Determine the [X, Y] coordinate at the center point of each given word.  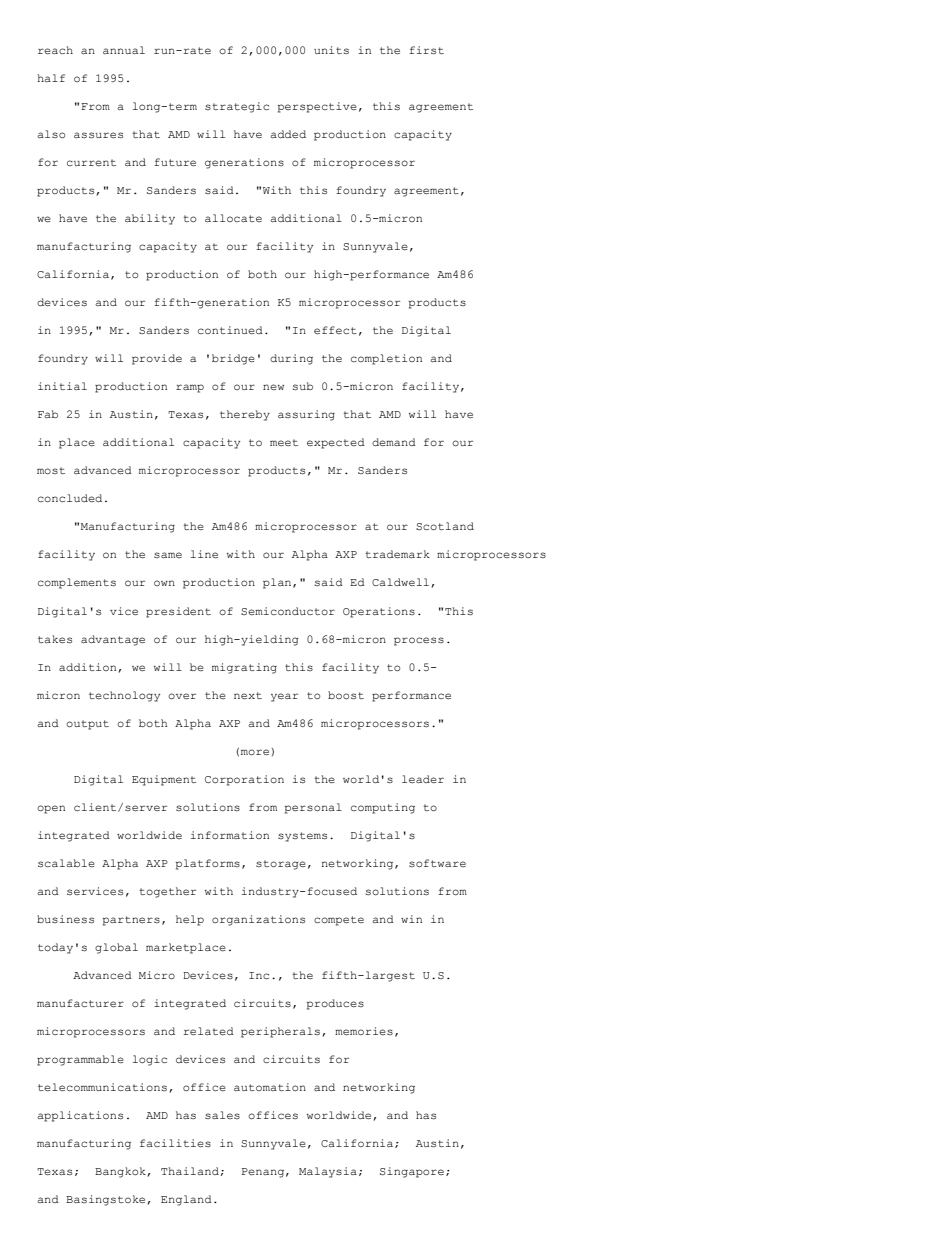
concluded [70, 498]
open [51, 809]
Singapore [412, 1172]
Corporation [244, 780]
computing [383, 808]
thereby [245, 415]
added [288, 134]
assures [98, 135]
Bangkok [120, 1172]
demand [394, 442]
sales [222, 1115]
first [426, 50]
